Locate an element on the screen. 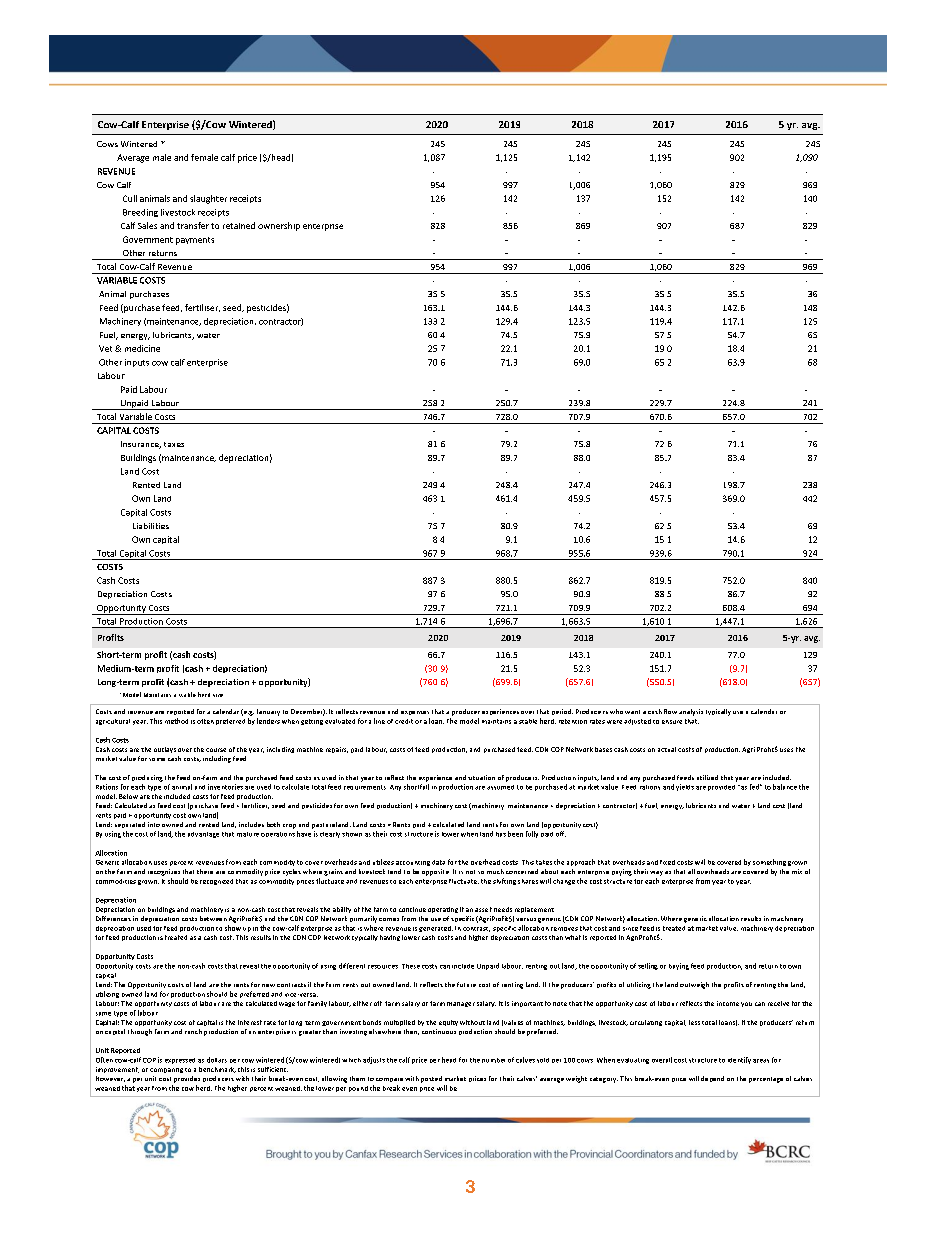 Image resolution: width=952 pixels, height=1233 pixels. analysis is located at coordinates (691, 712).
